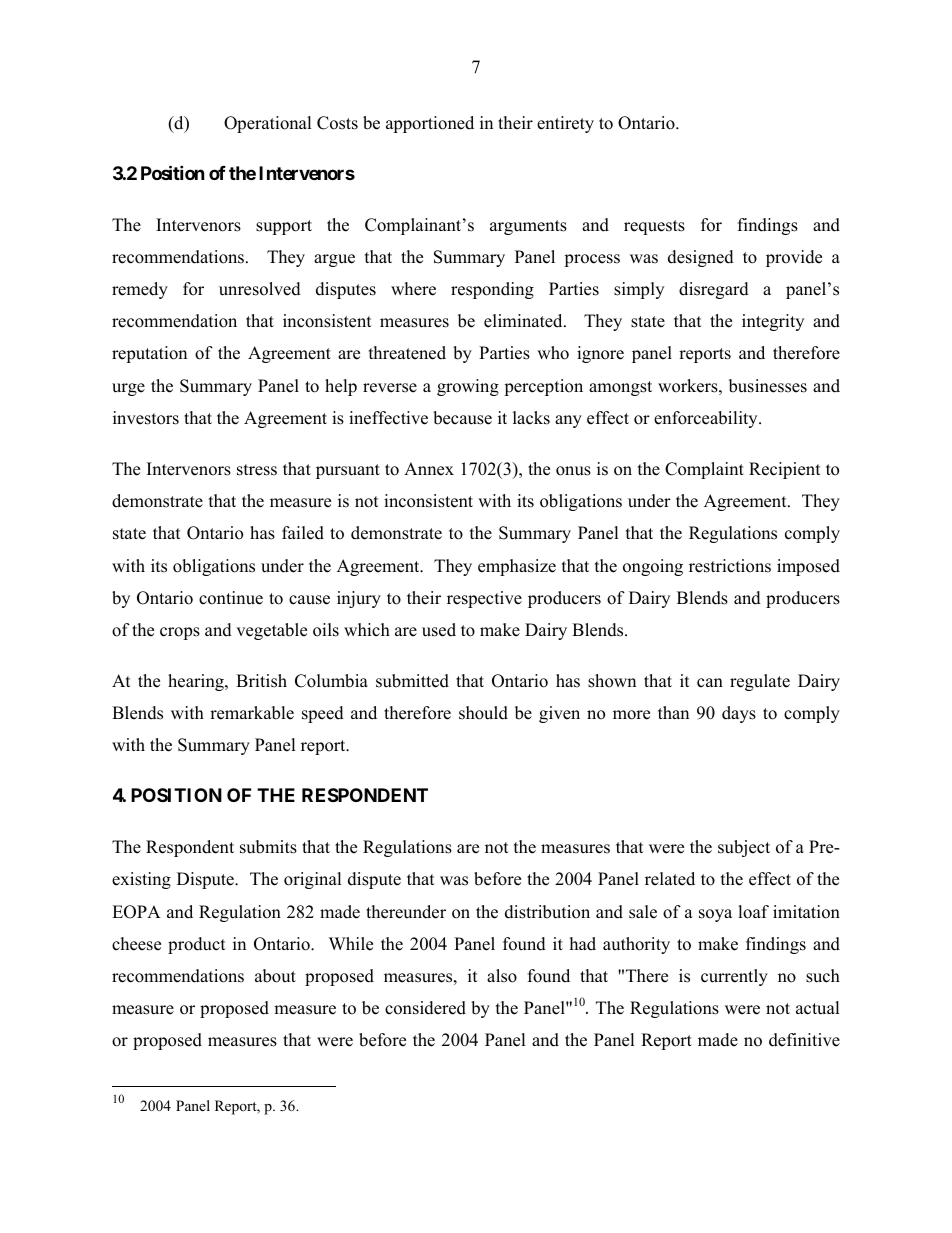 This document has height=1233, width=952. I want to click on lacks, so click(531, 418).
